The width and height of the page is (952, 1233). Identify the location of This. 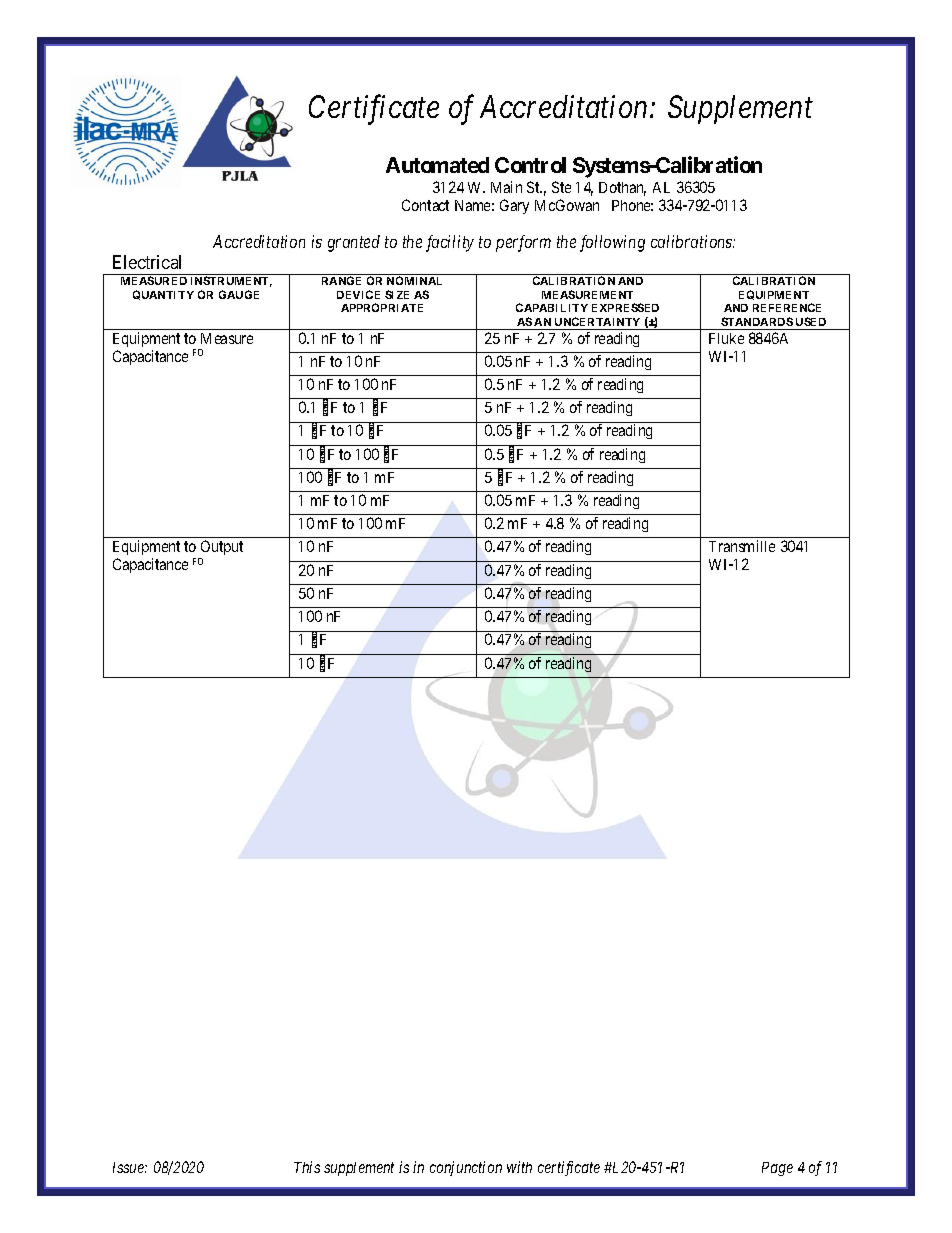
(307, 1167).
